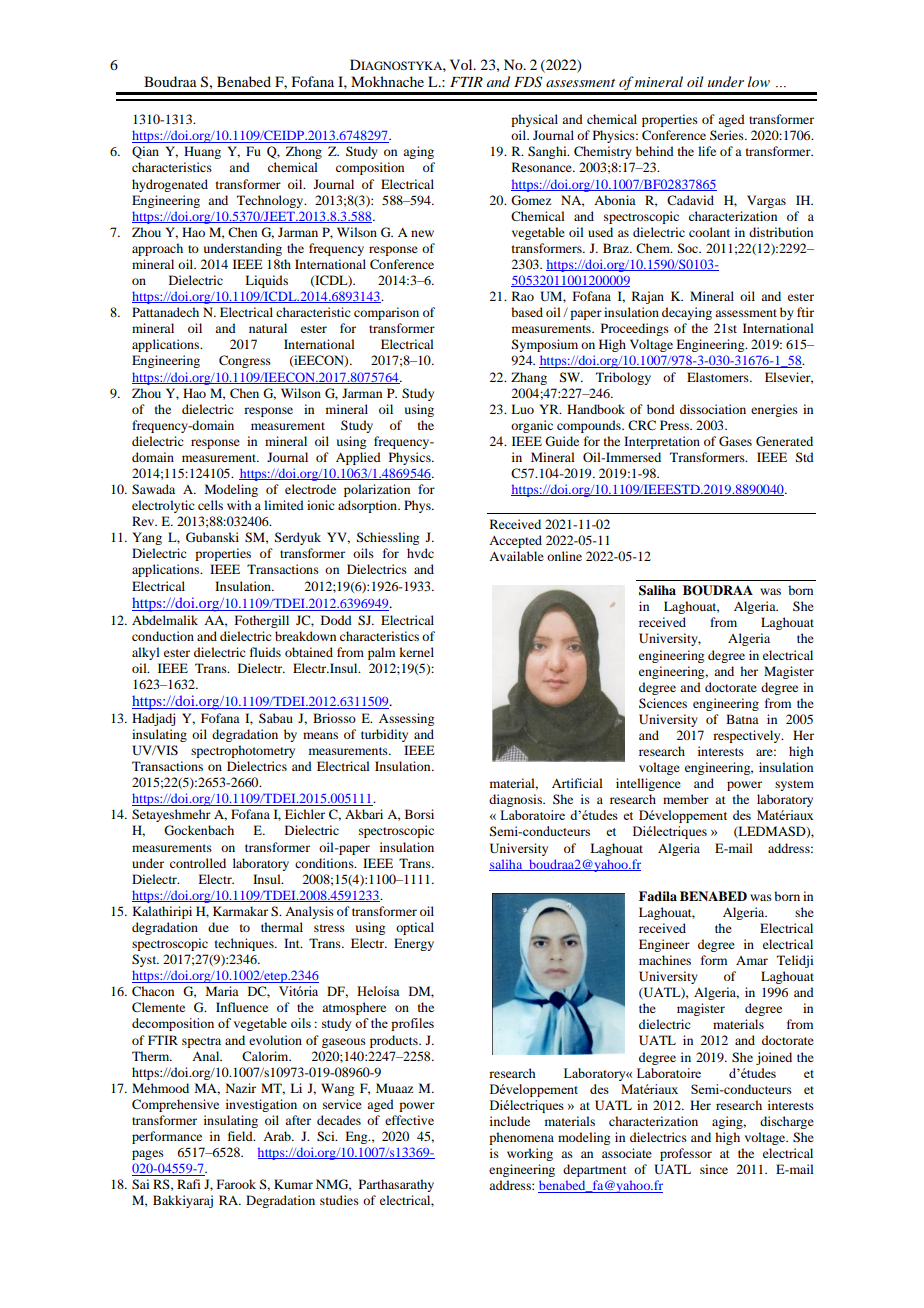  What do you see at coordinates (188, 1184) in the screenshot?
I see `Rafi` at bounding box center [188, 1184].
